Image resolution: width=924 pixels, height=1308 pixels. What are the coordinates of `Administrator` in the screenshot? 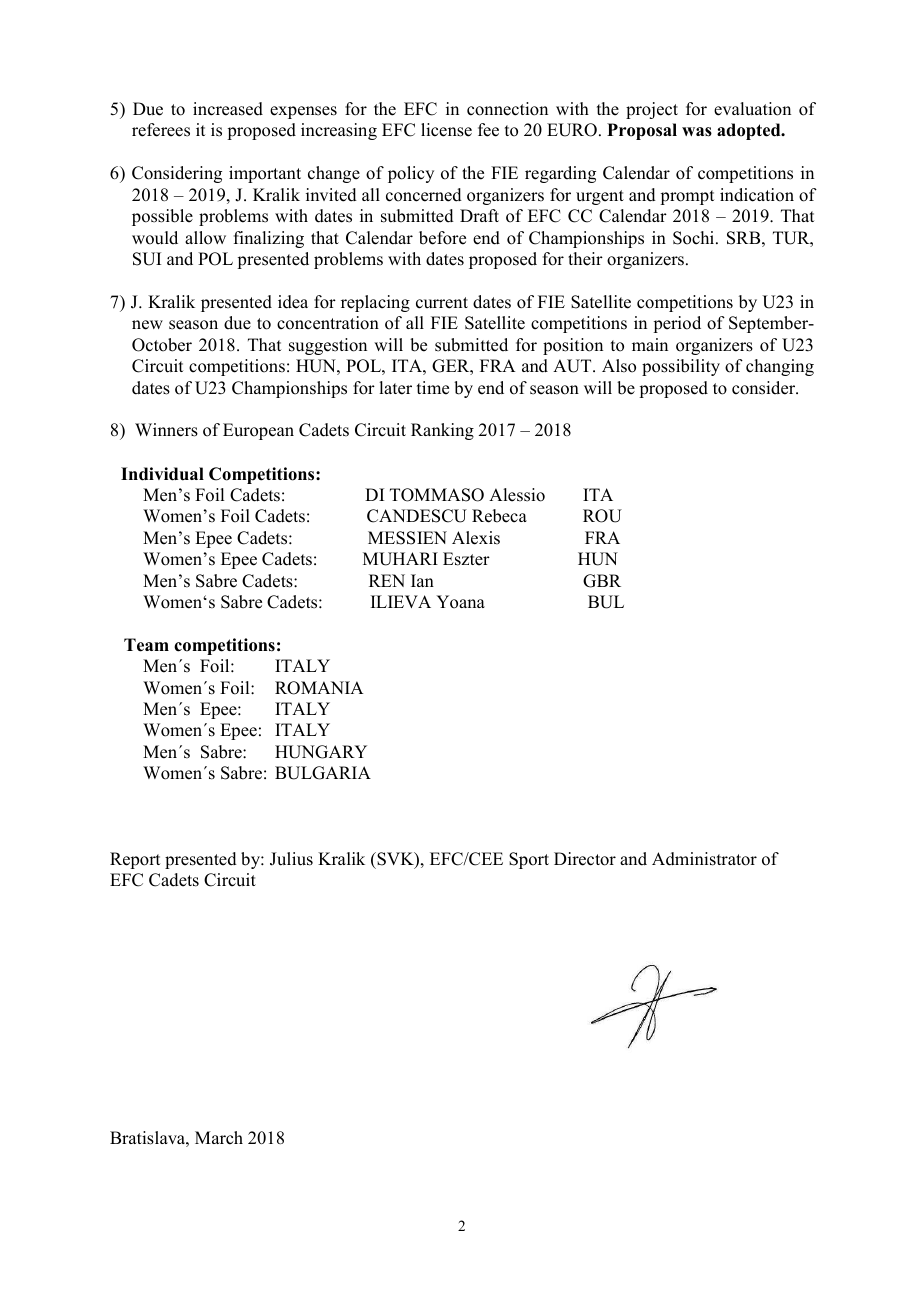 It's located at (704, 859).
